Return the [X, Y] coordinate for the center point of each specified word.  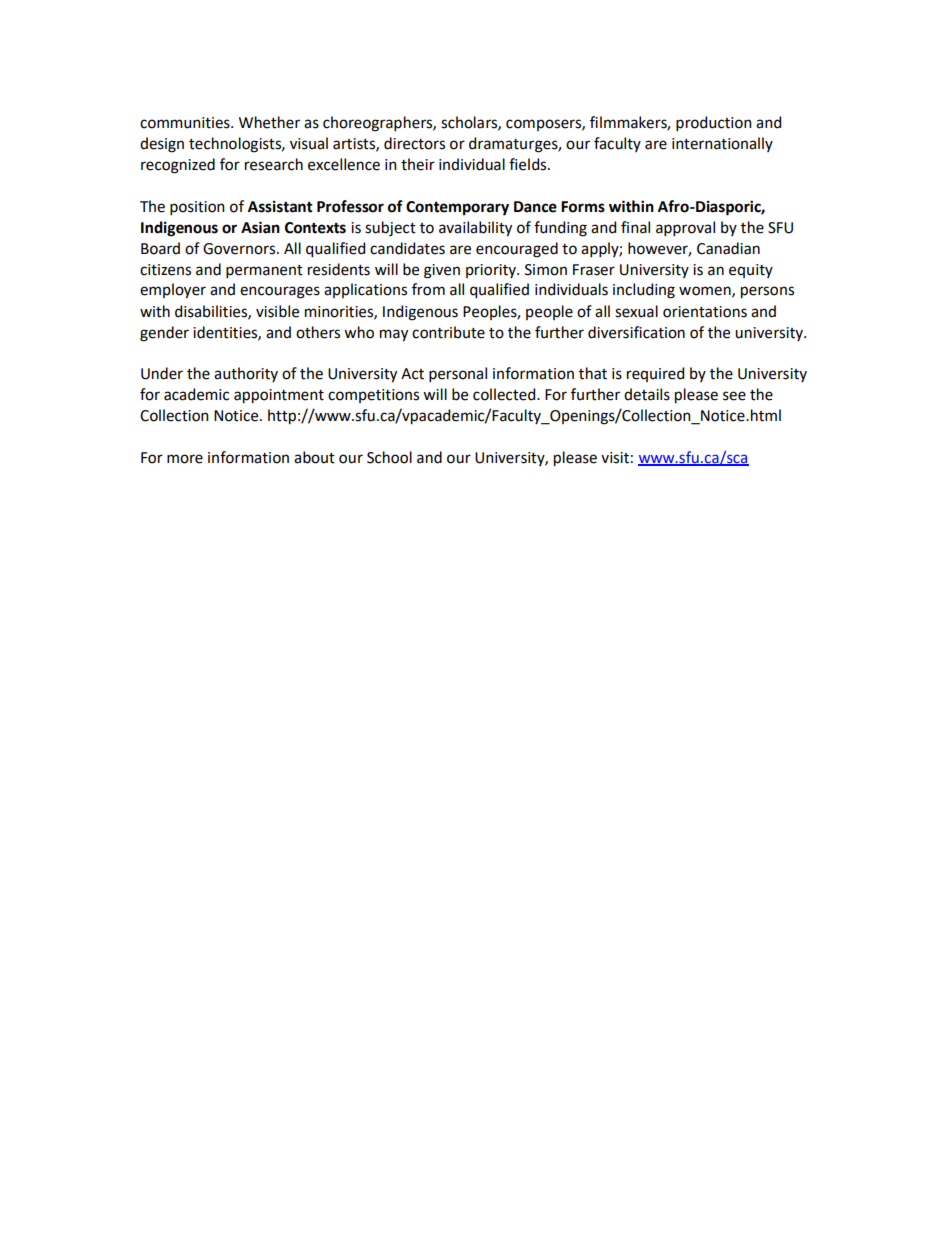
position [197, 208]
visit [615, 458]
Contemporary [457, 208]
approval [685, 228]
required [655, 374]
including [644, 291]
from [428, 289]
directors [414, 143]
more [185, 459]
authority [246, 374]
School [389, 457]
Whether [269, 122]
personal [458, 374]
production [714, 123]
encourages [280, 292]
